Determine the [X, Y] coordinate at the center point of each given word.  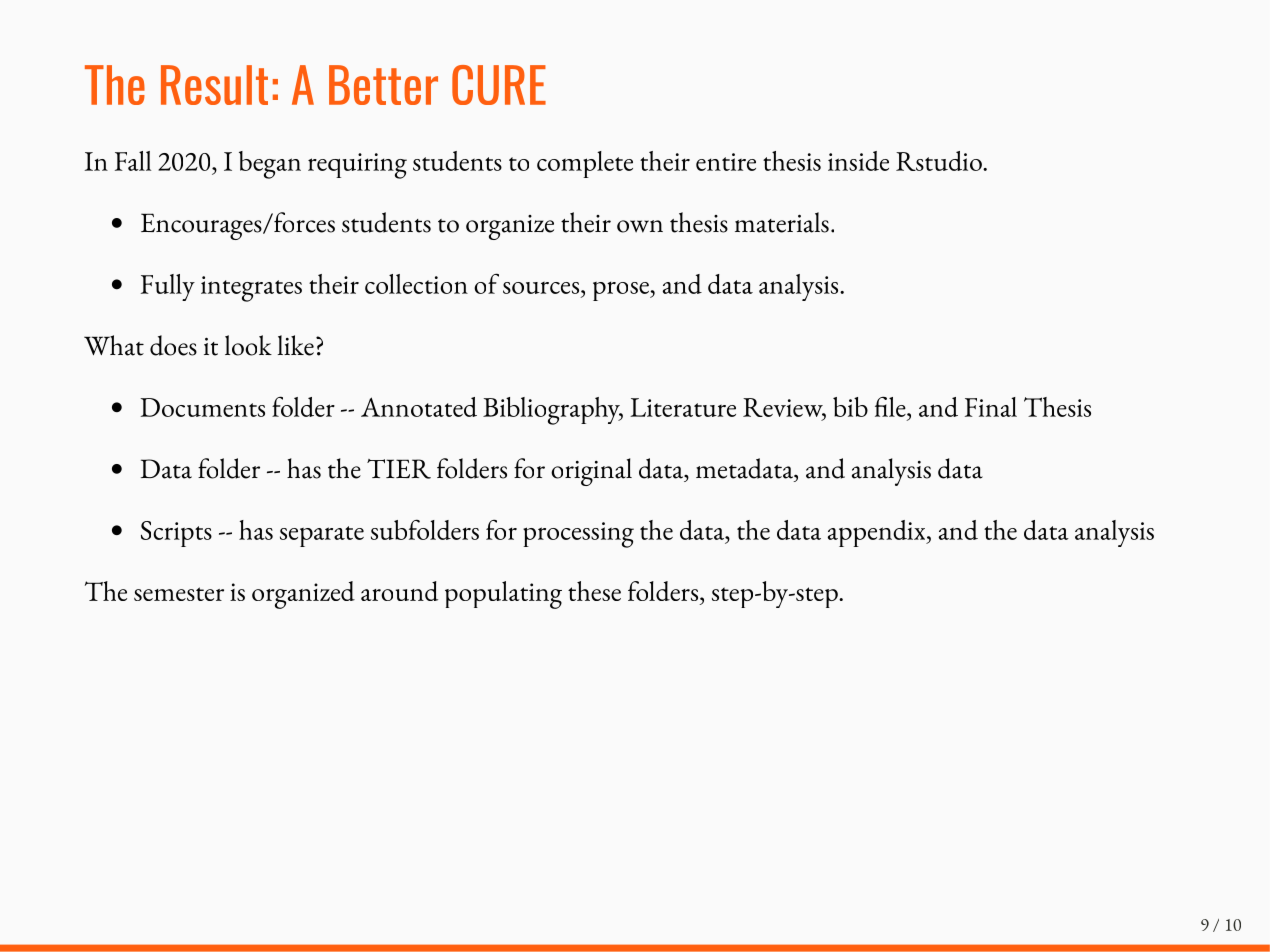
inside [858, 161]
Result [214, 85]
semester [179, 594]
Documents [202, 407]
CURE [499, 85]
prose [622, 291]
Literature [683, 407]
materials [782, 222]
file [891, 406]
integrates [251, 289]
